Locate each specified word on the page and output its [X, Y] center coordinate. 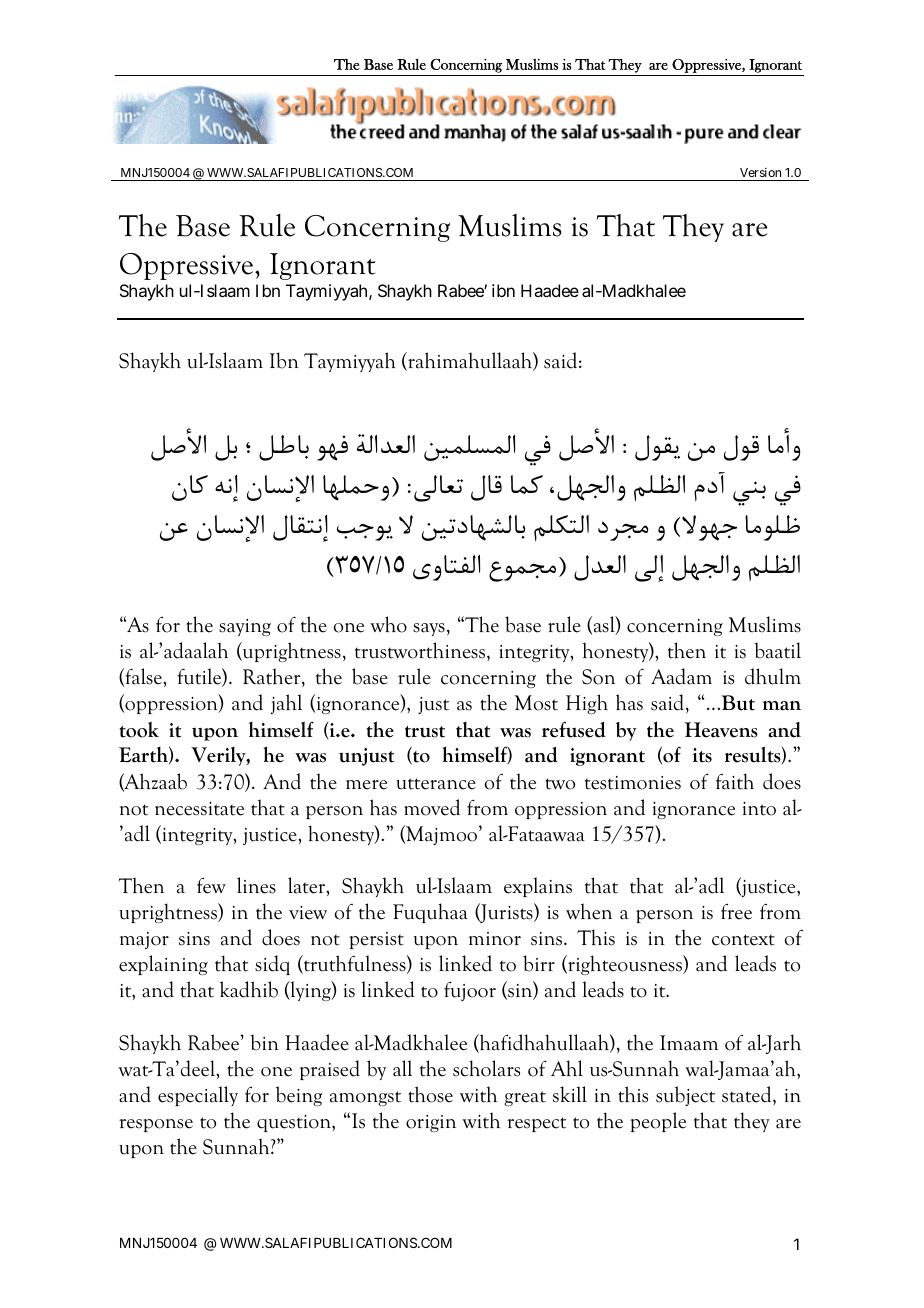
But [737, 703]
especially [198, 1096]
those [430, 1094]
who [388, 624]
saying [245, 627]
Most [536, 703]
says [429, 629]
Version [760, 172]
